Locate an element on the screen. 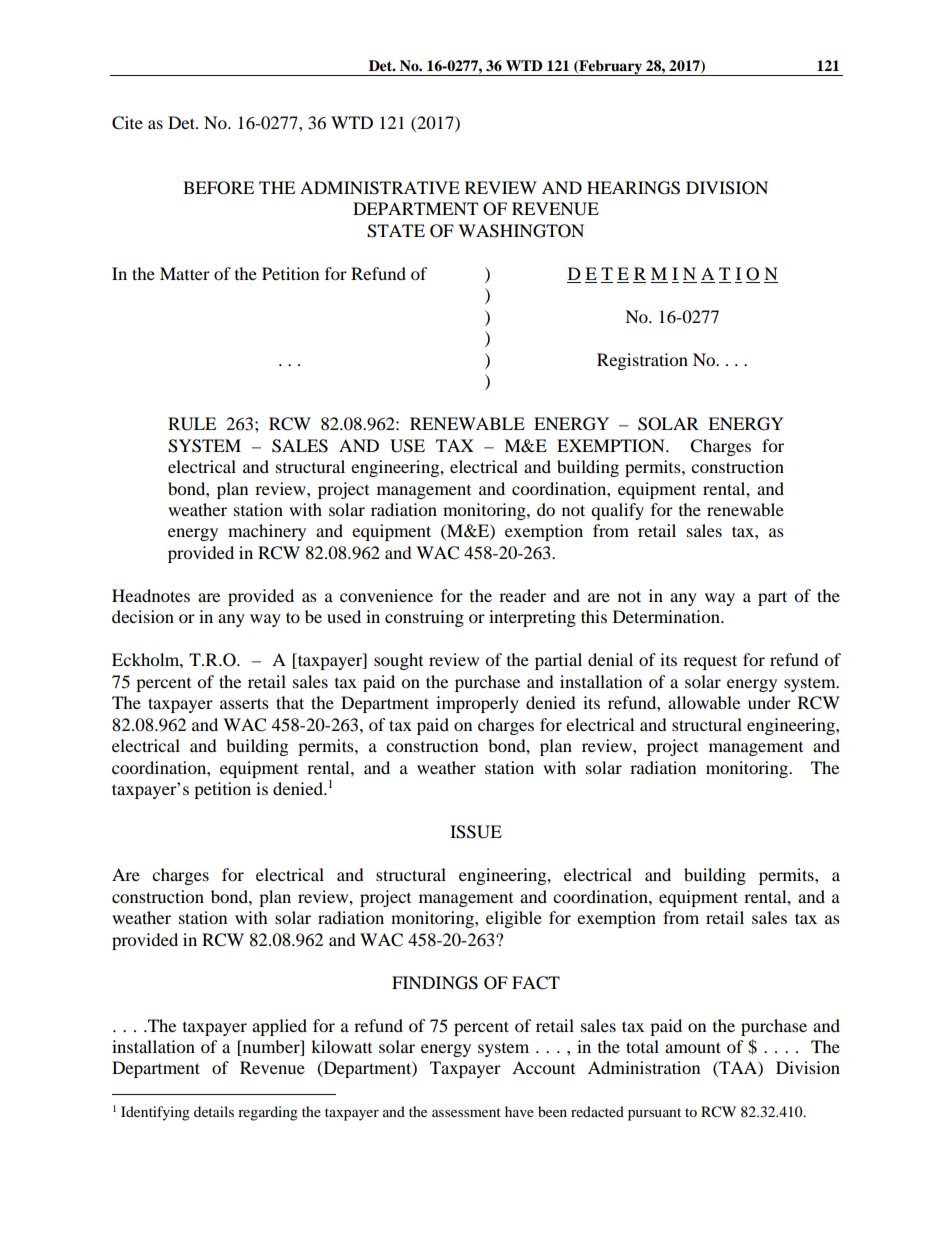 This screenshot has width=952, height=1233. RULE is located at coordinates (192, 424).
